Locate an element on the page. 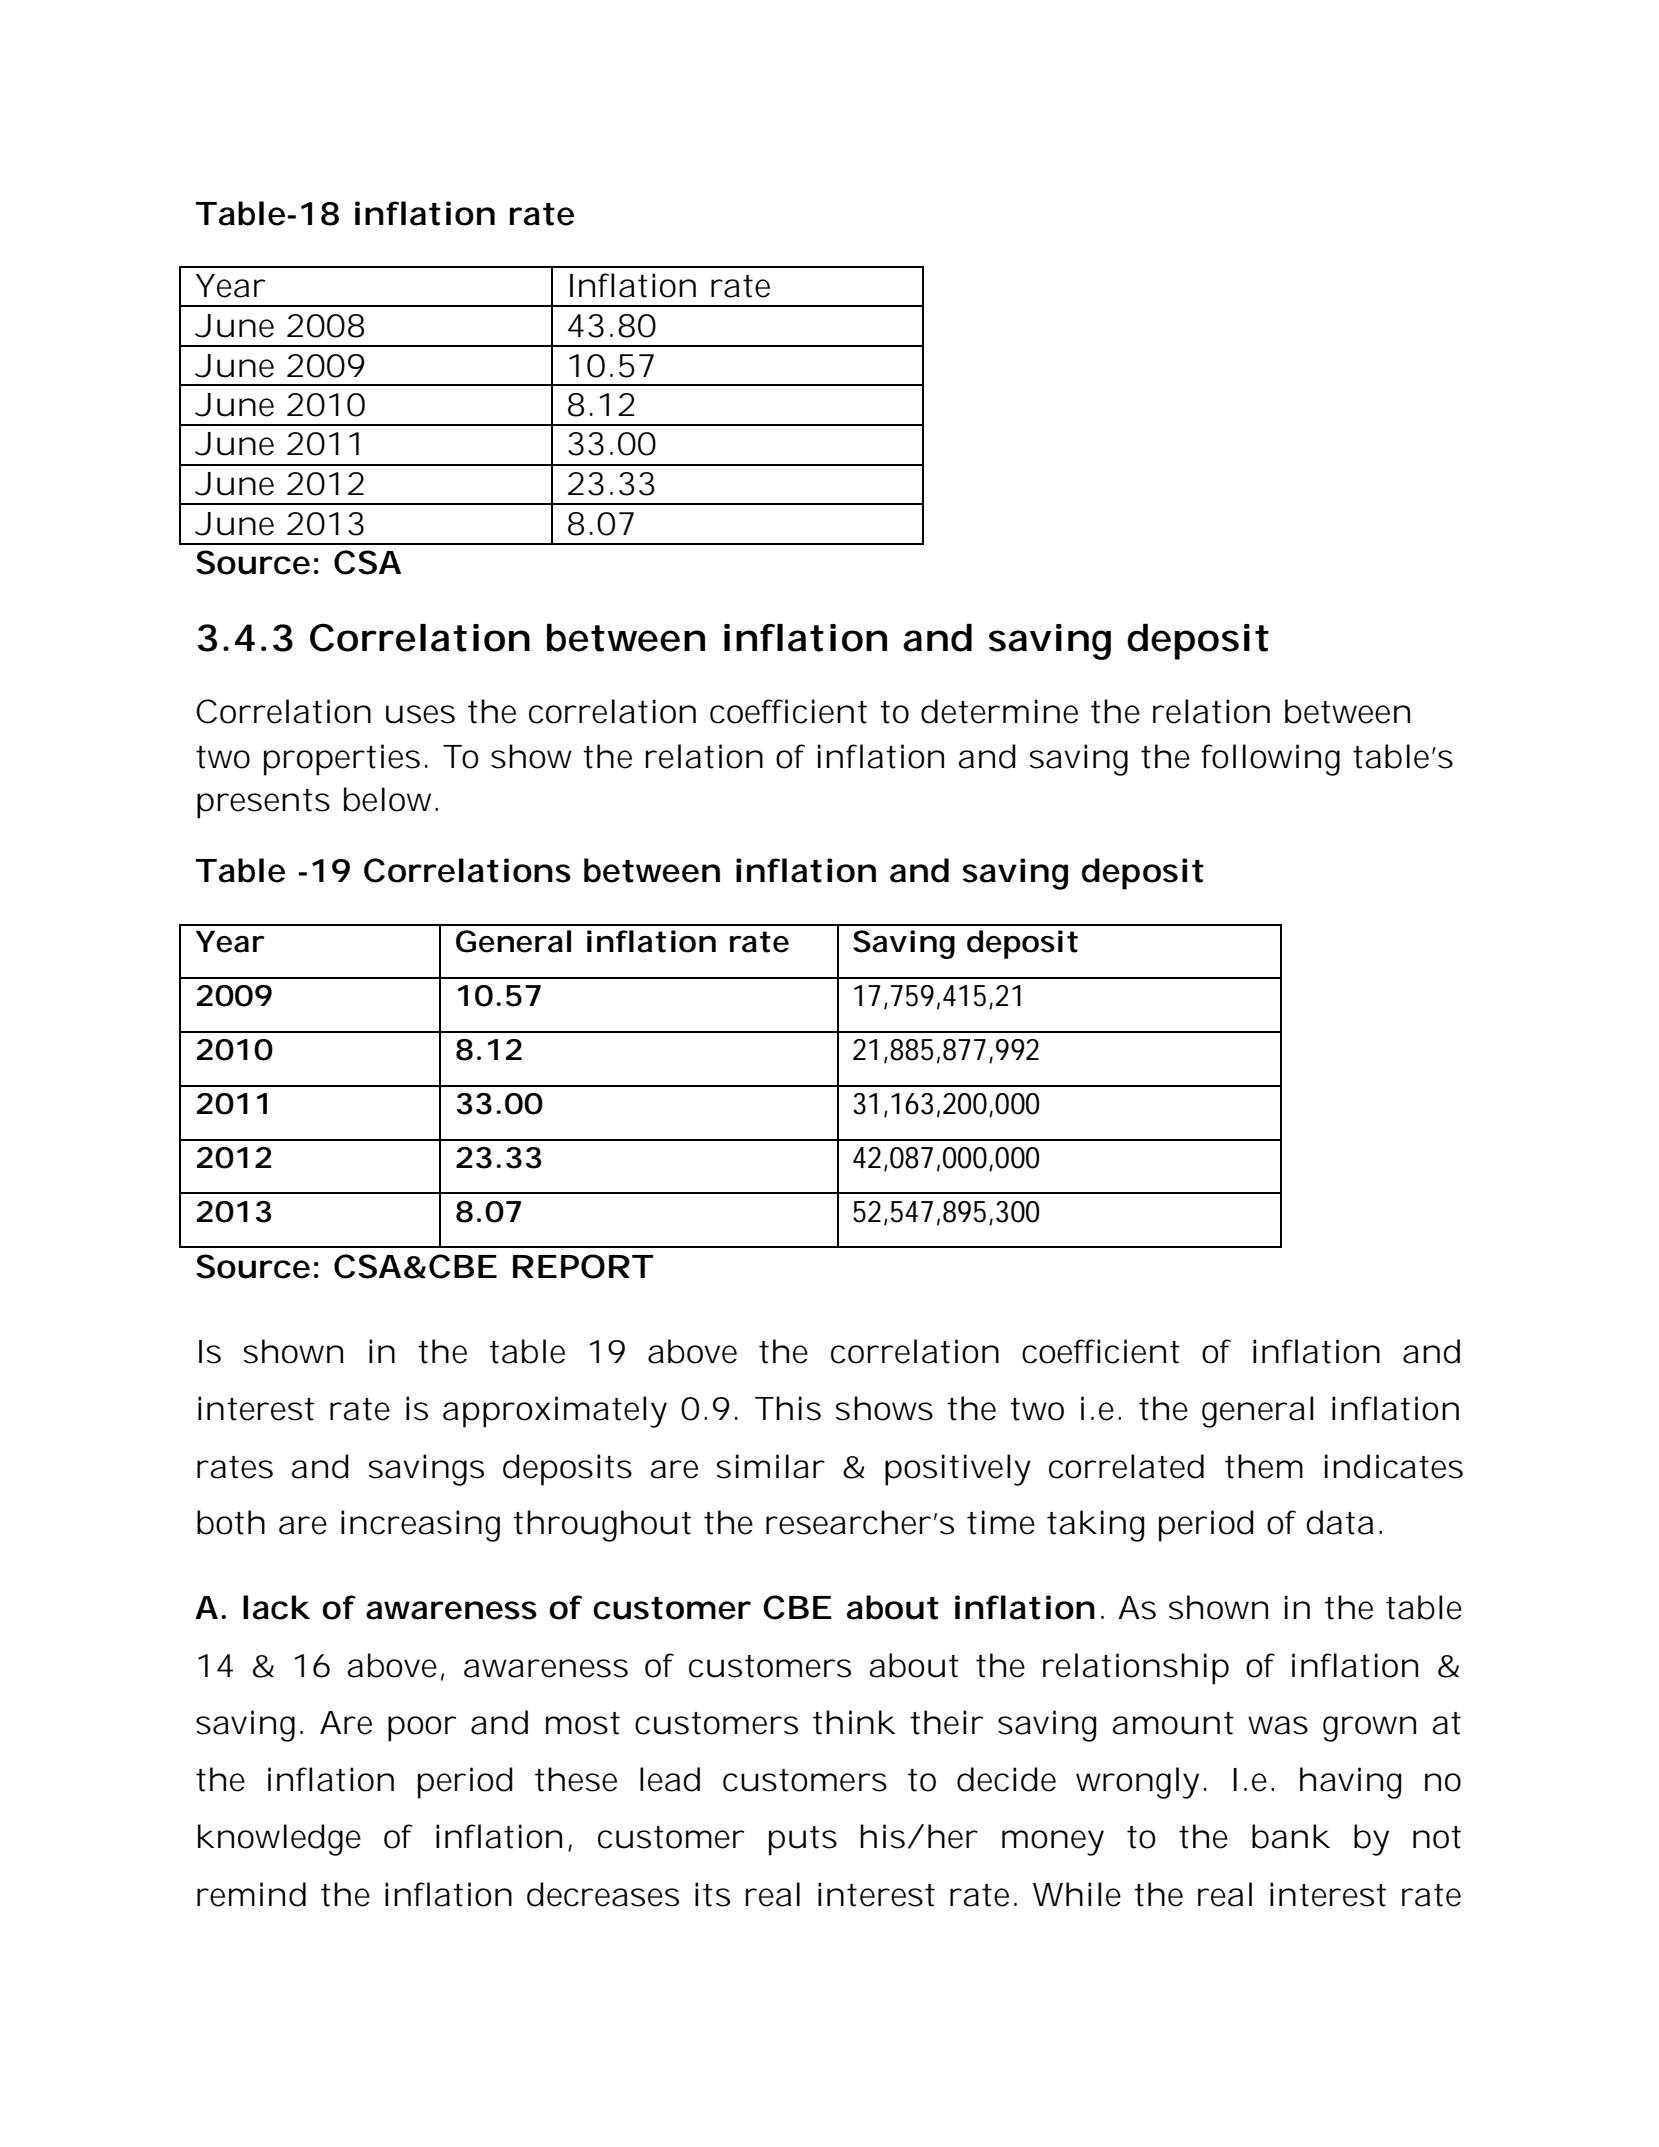  following is located at coordinates (1270, 760).
